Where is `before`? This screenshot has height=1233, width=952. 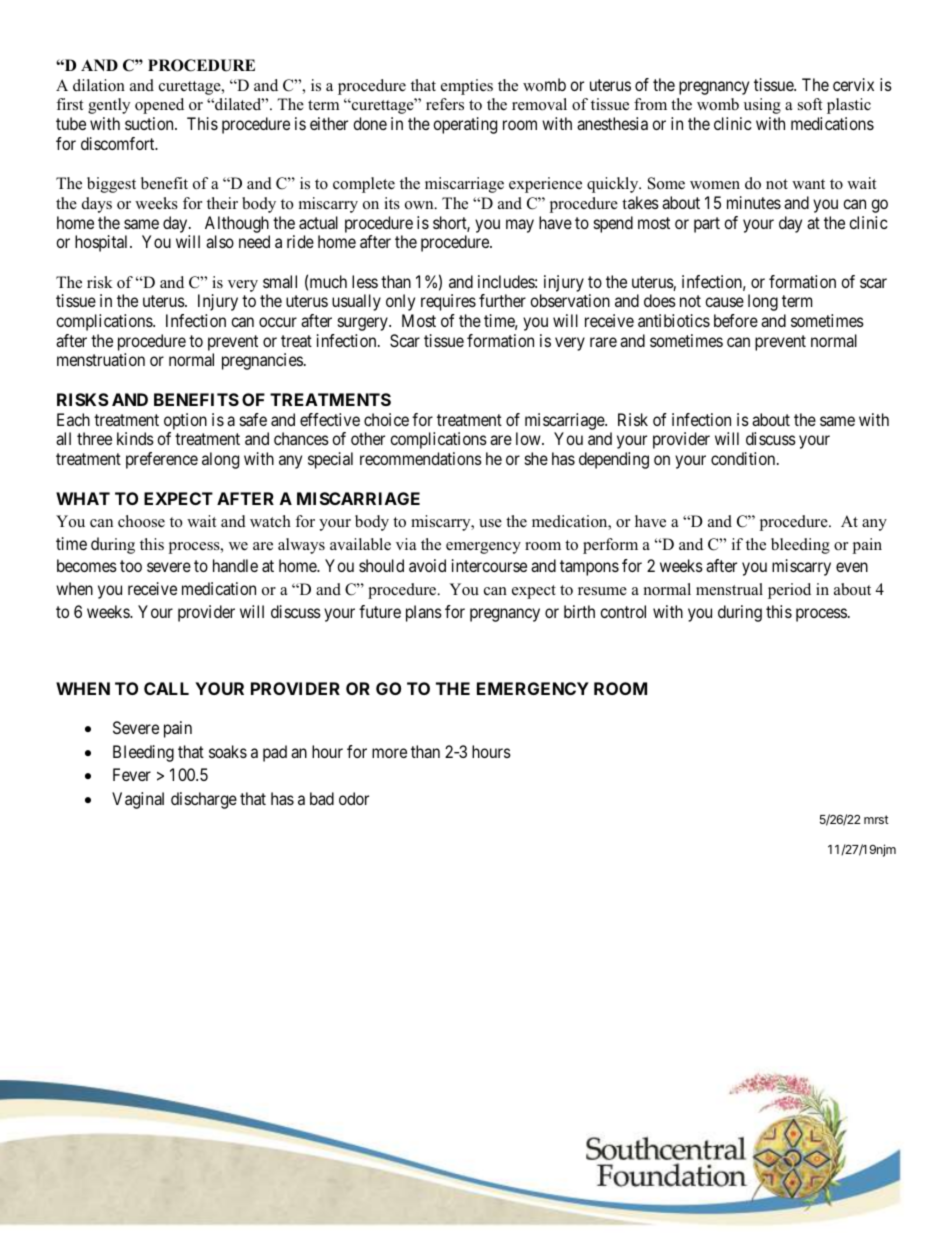 before is located at coordinates (736, 320).
